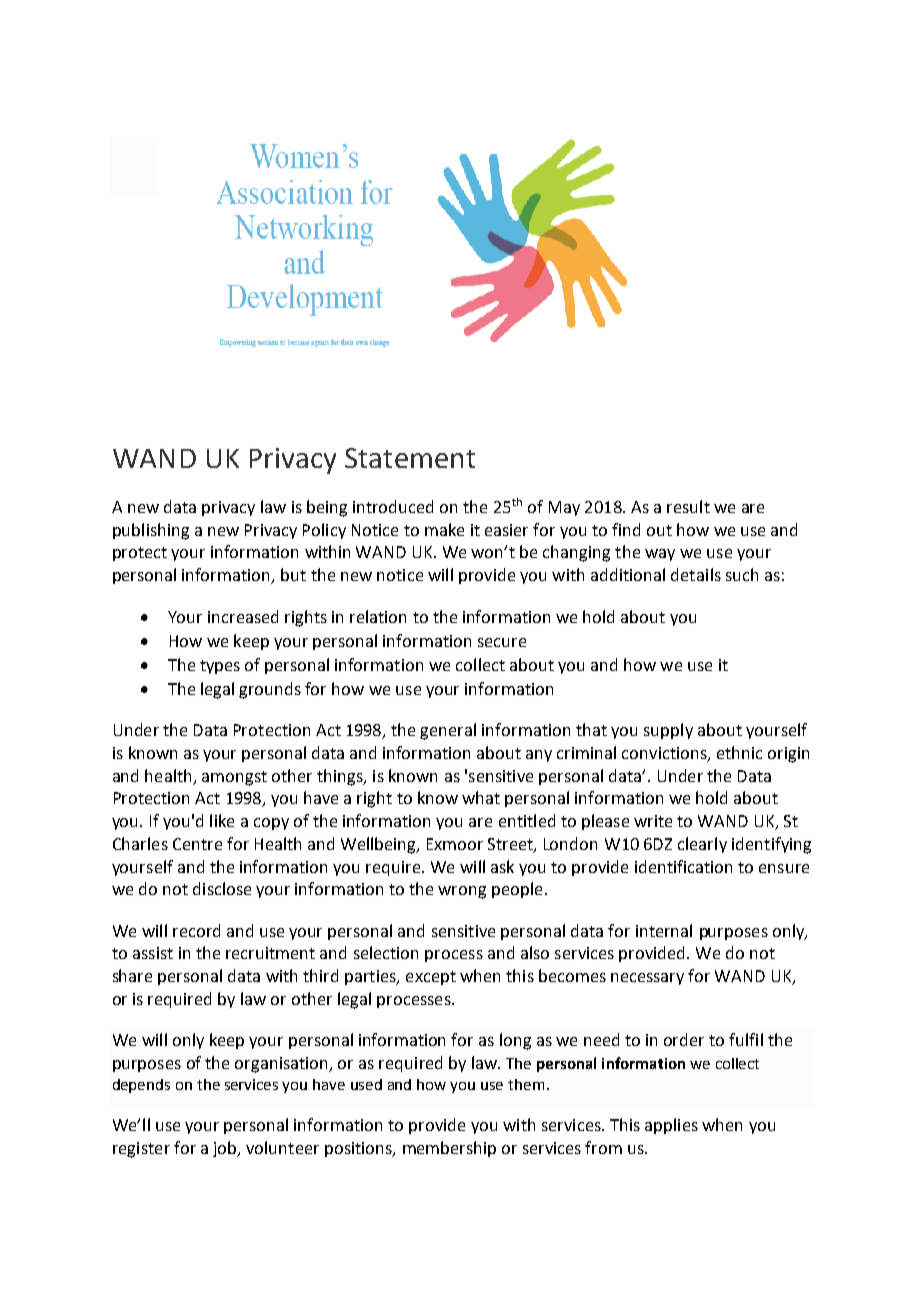 The height and width of the document is (1308, 924). What do you see at coordinates (653, 821) in the document?
I see `write` at bounding box center [653, 821].
